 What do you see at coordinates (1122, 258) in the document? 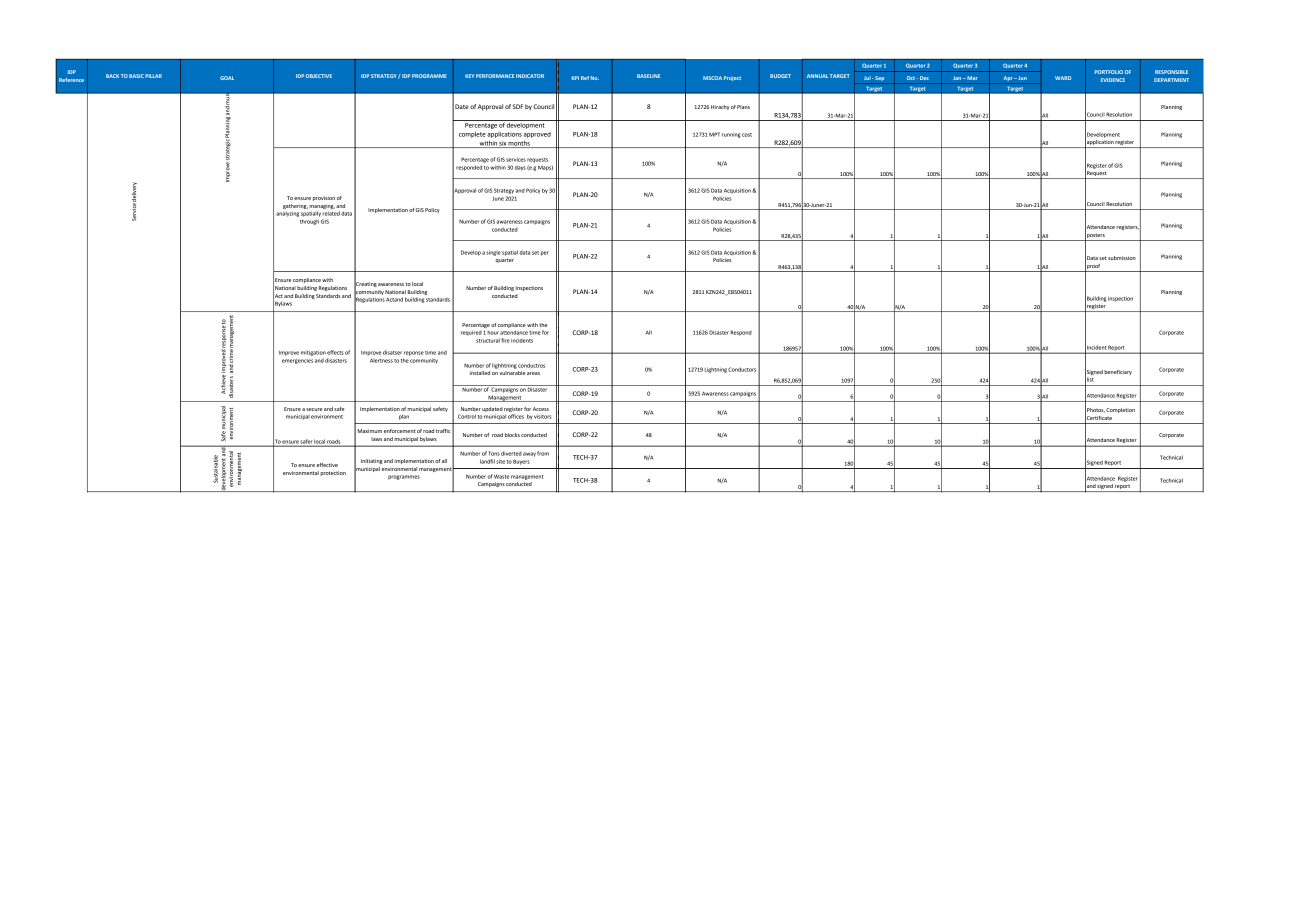
I see `submission` at bounding box center [1122, 258].
